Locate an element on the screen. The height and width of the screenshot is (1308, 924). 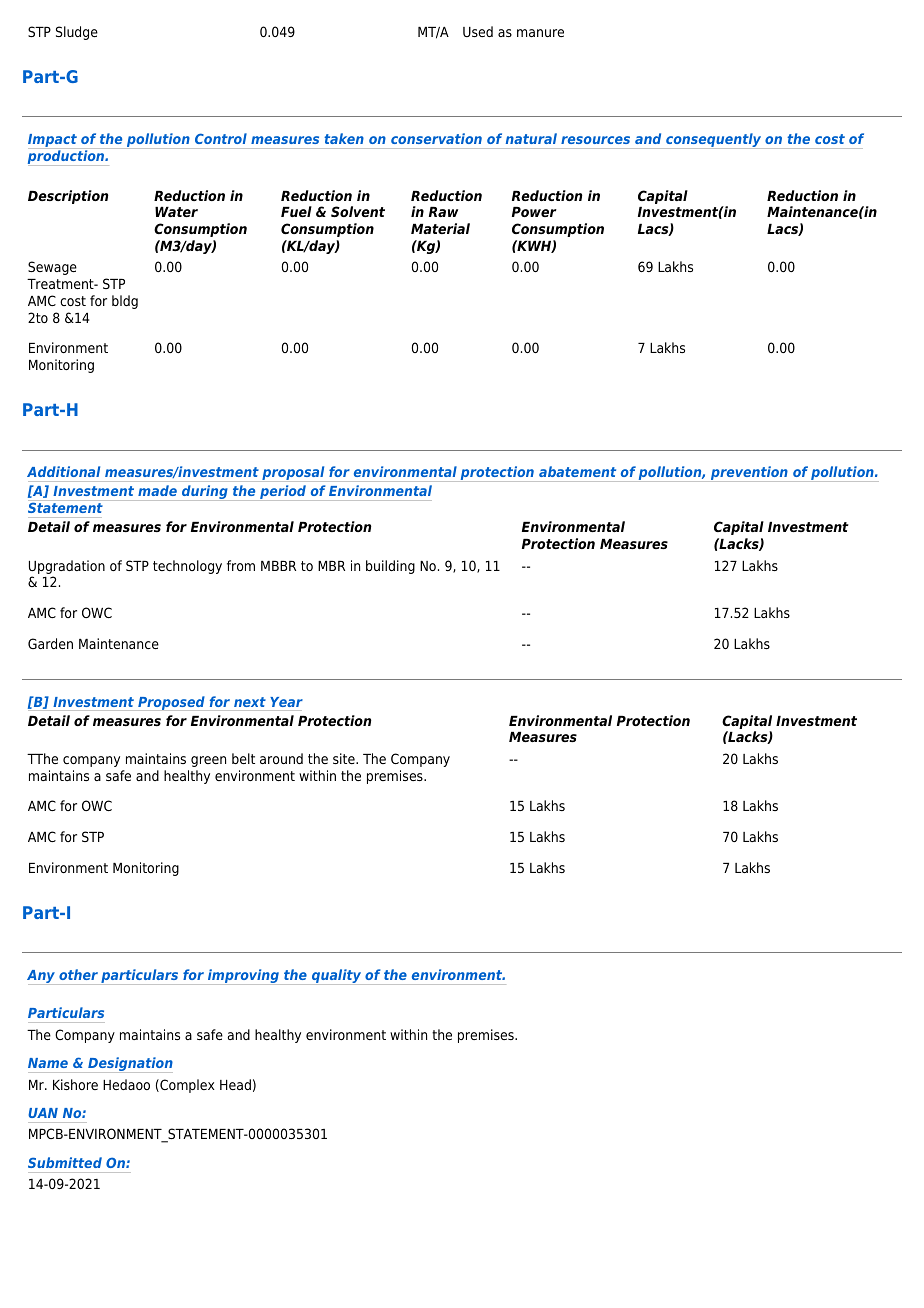
building is located at coordinates (390, 567).
